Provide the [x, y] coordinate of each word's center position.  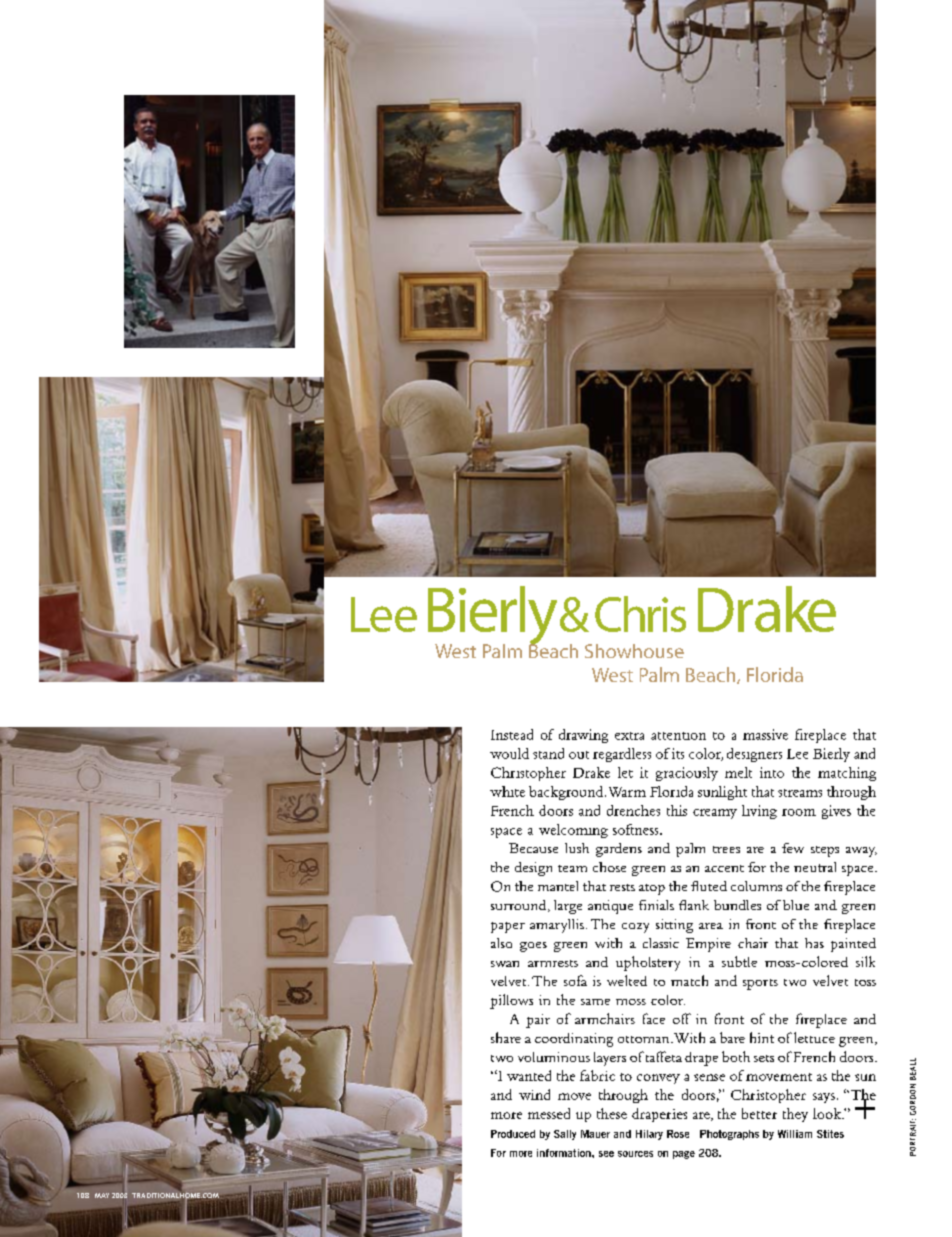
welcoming [573, 831]
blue [796, 905]
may [102, 1195]
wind [534, 1094]
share [506, 1037]
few [793, 848]
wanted [529, 1075]
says [824, 1098]
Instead [512, 734]
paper [508, 927]
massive [765, 734]
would [509, 753]
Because [533, 848]
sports [760, 984]
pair [538, 1021]
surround [520, 906]
